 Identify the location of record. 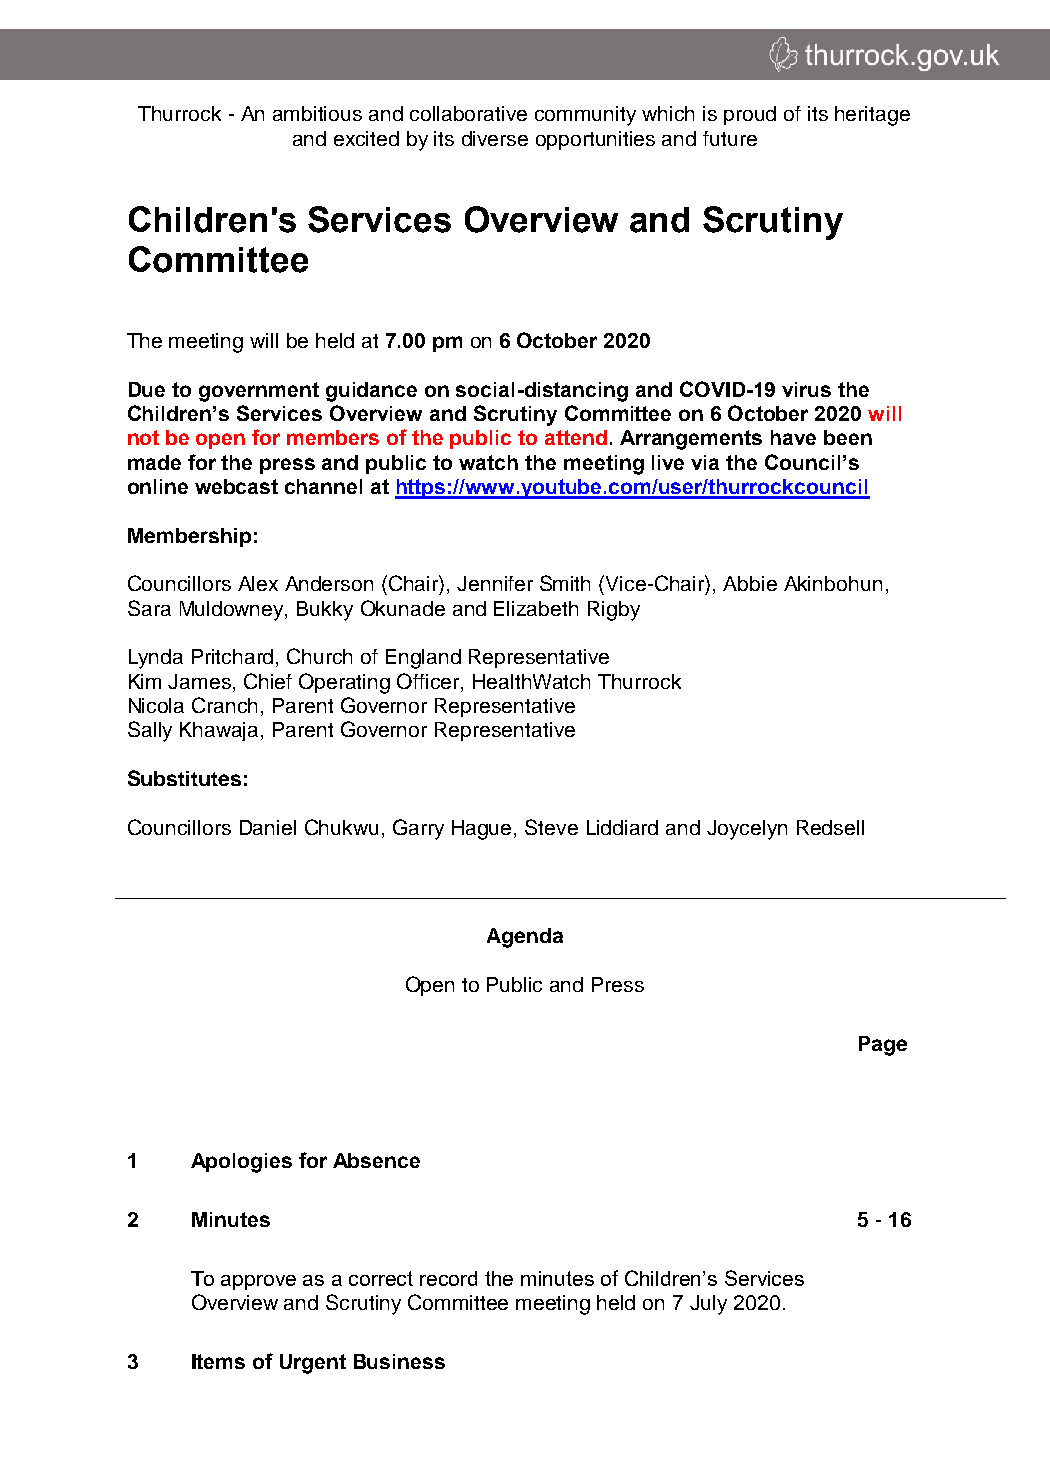
(448, 1278).
